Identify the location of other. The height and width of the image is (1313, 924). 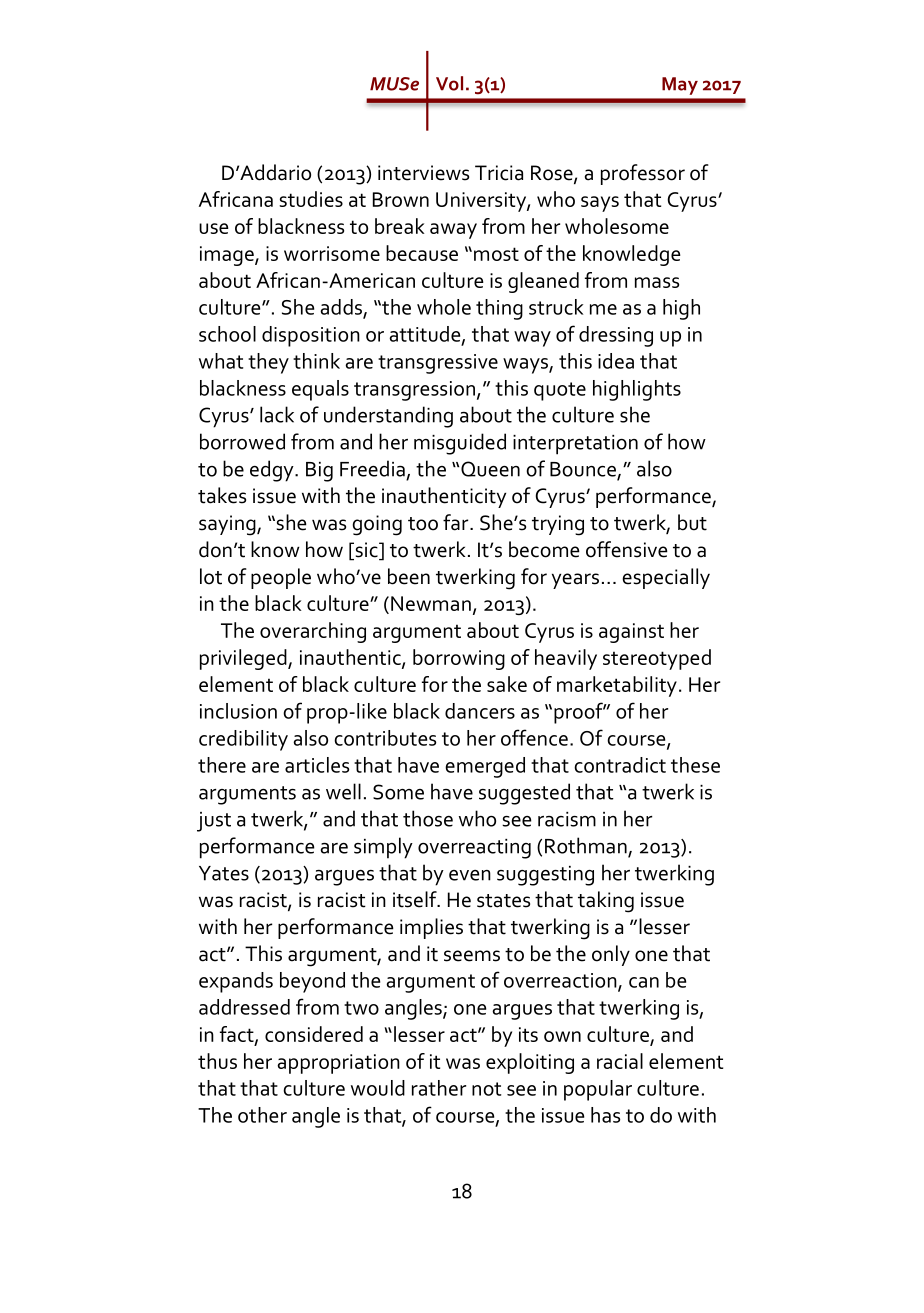
(262, 1115).
